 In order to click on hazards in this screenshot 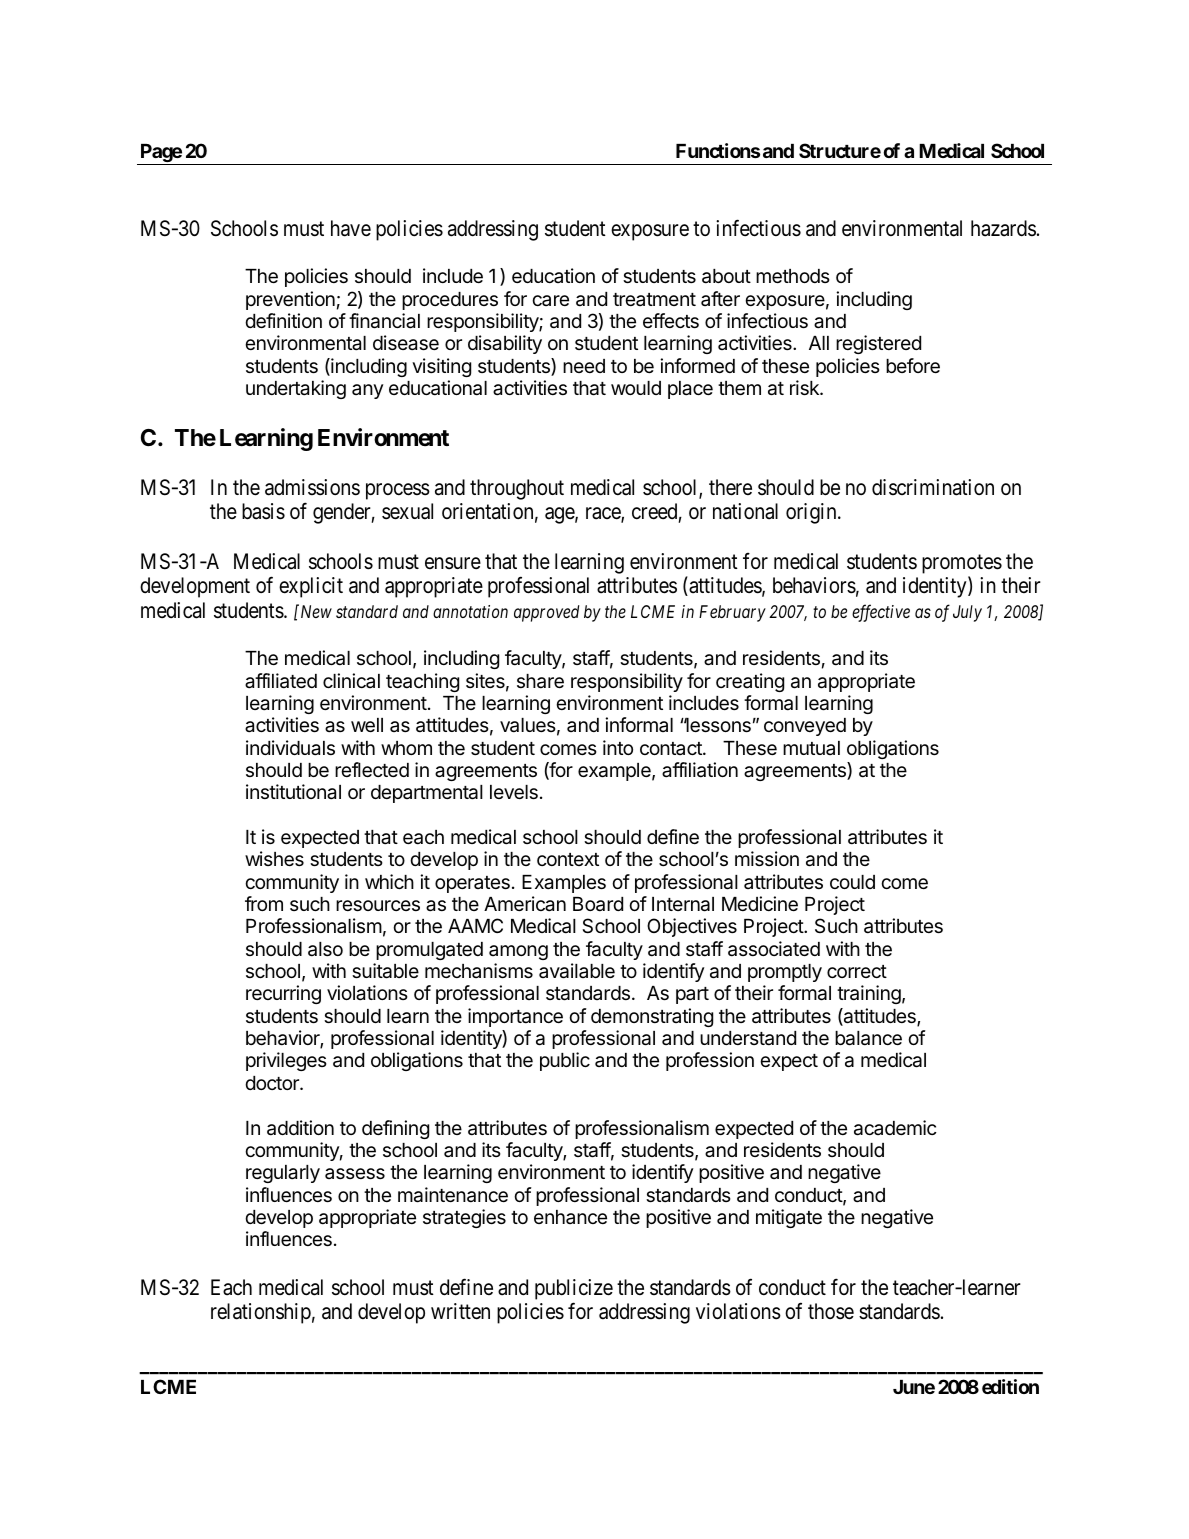, I will do `click(1003, 228)`.
